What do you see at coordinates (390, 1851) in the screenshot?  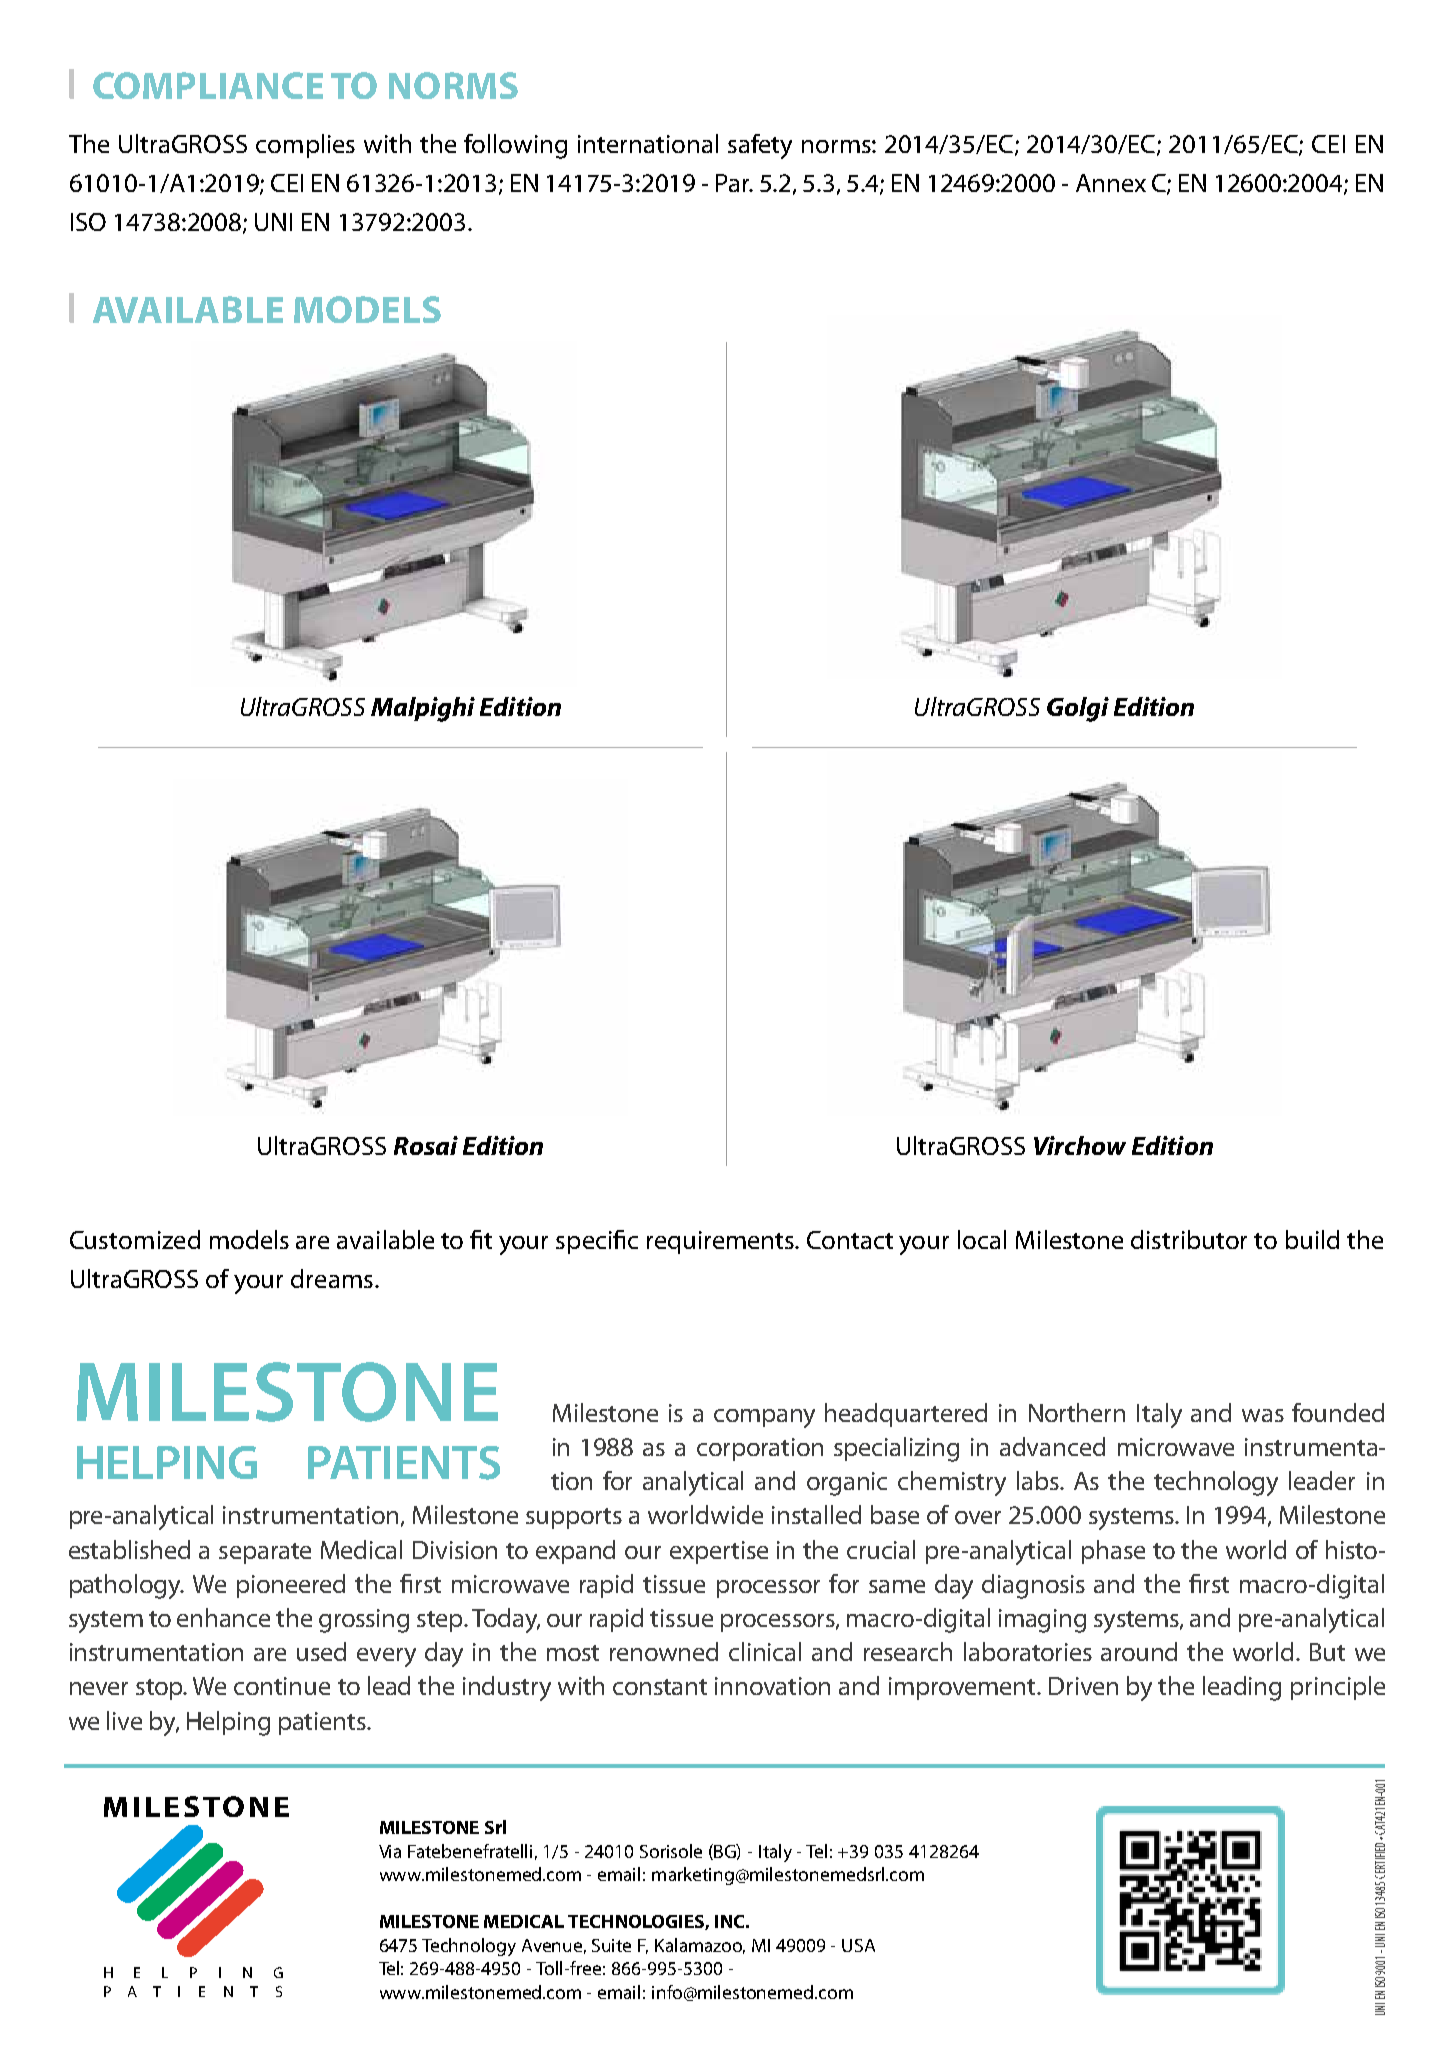 I see `Via` at bounding box center [390, 1851].
